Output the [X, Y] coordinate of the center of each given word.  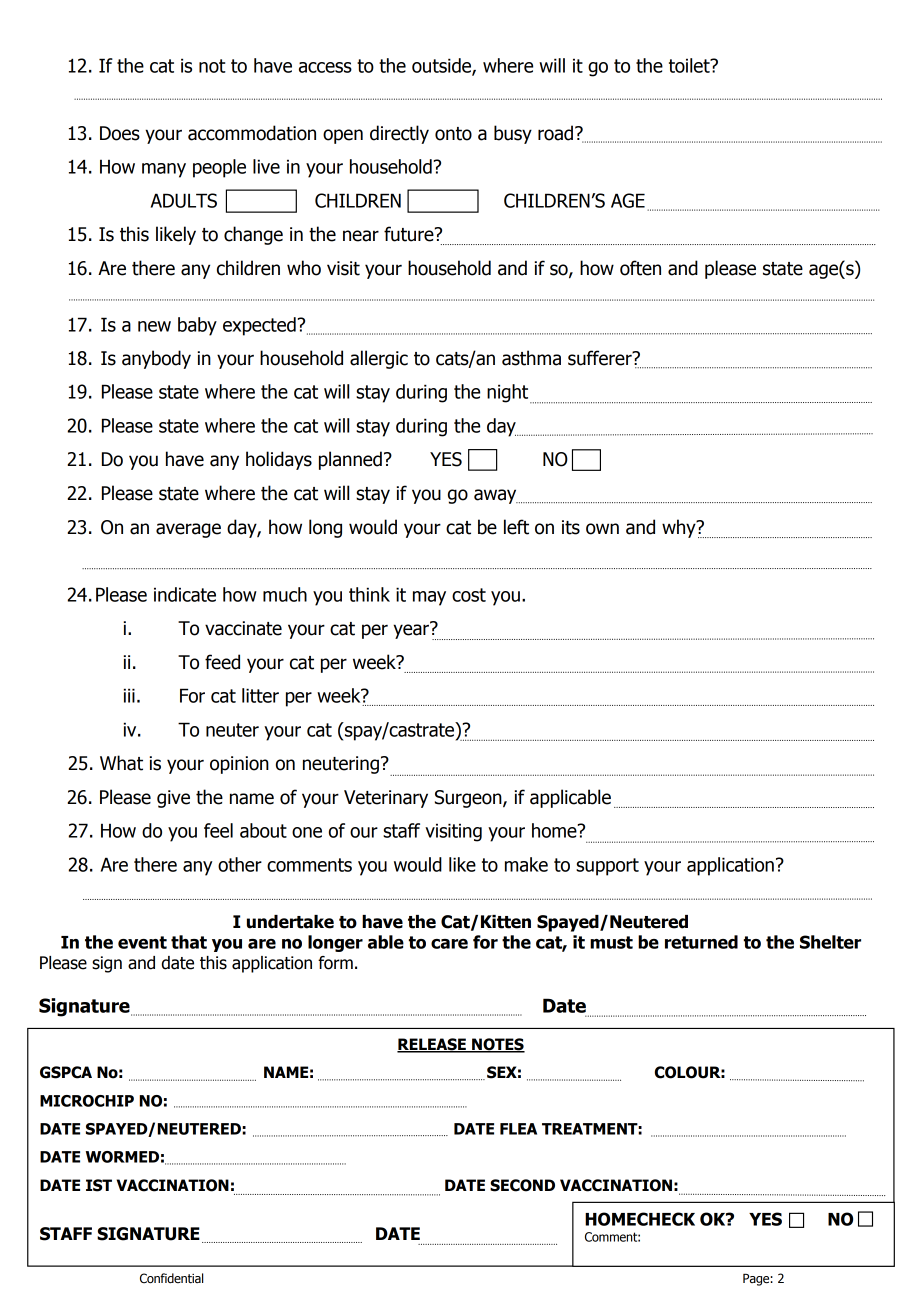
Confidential [171, 1278]
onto [453, 134]
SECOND [522, 1185]
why [680, 528]
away [496, 496]
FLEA [518, 1129]
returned [701, 942]
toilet [690, 65]
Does [120, 133]
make [526, 864]
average [188, 530]
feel [218, 830]
